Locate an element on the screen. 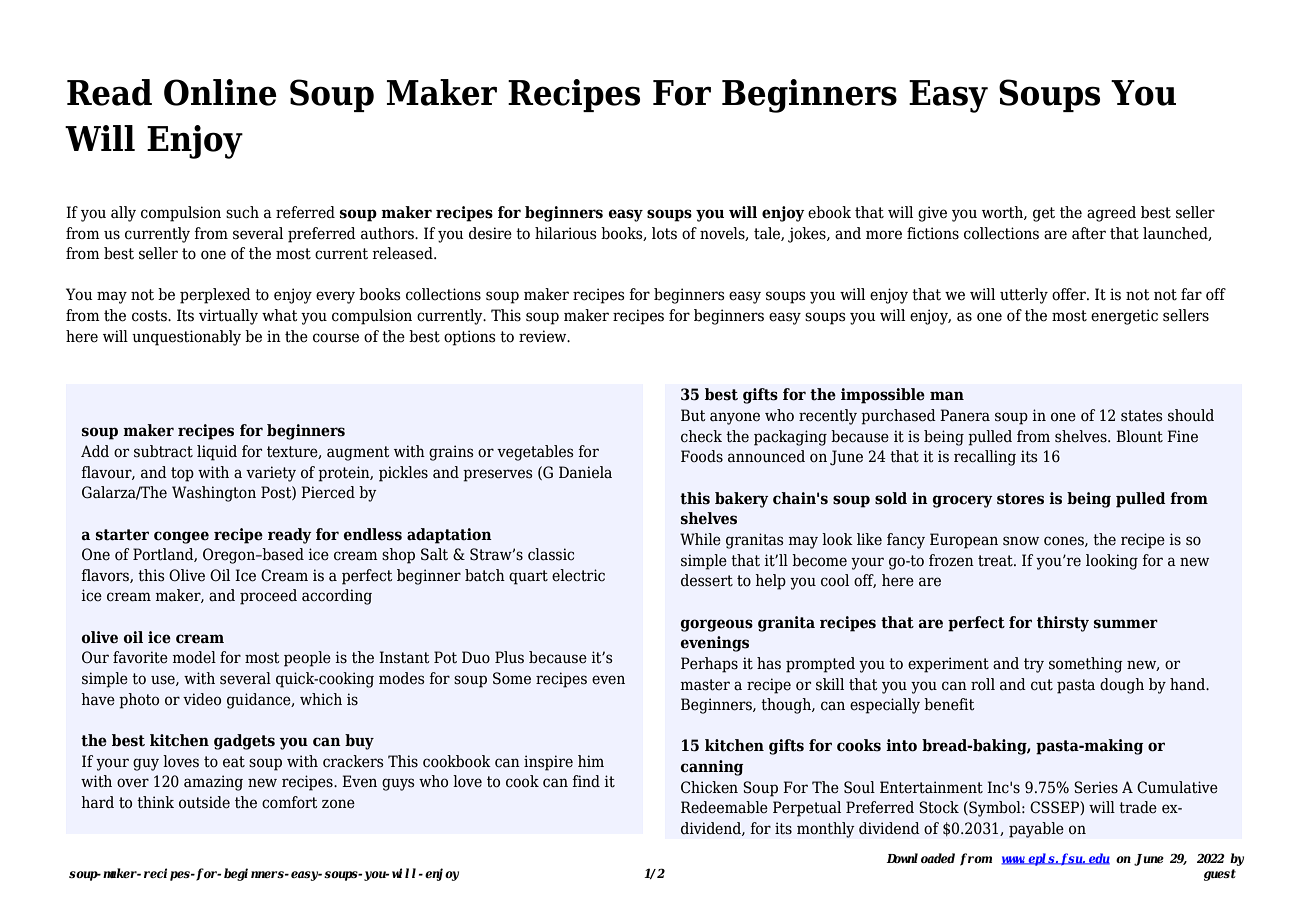 This screenshot has height=924, width=1308. agreed is located at coordinates (1111, 214).
